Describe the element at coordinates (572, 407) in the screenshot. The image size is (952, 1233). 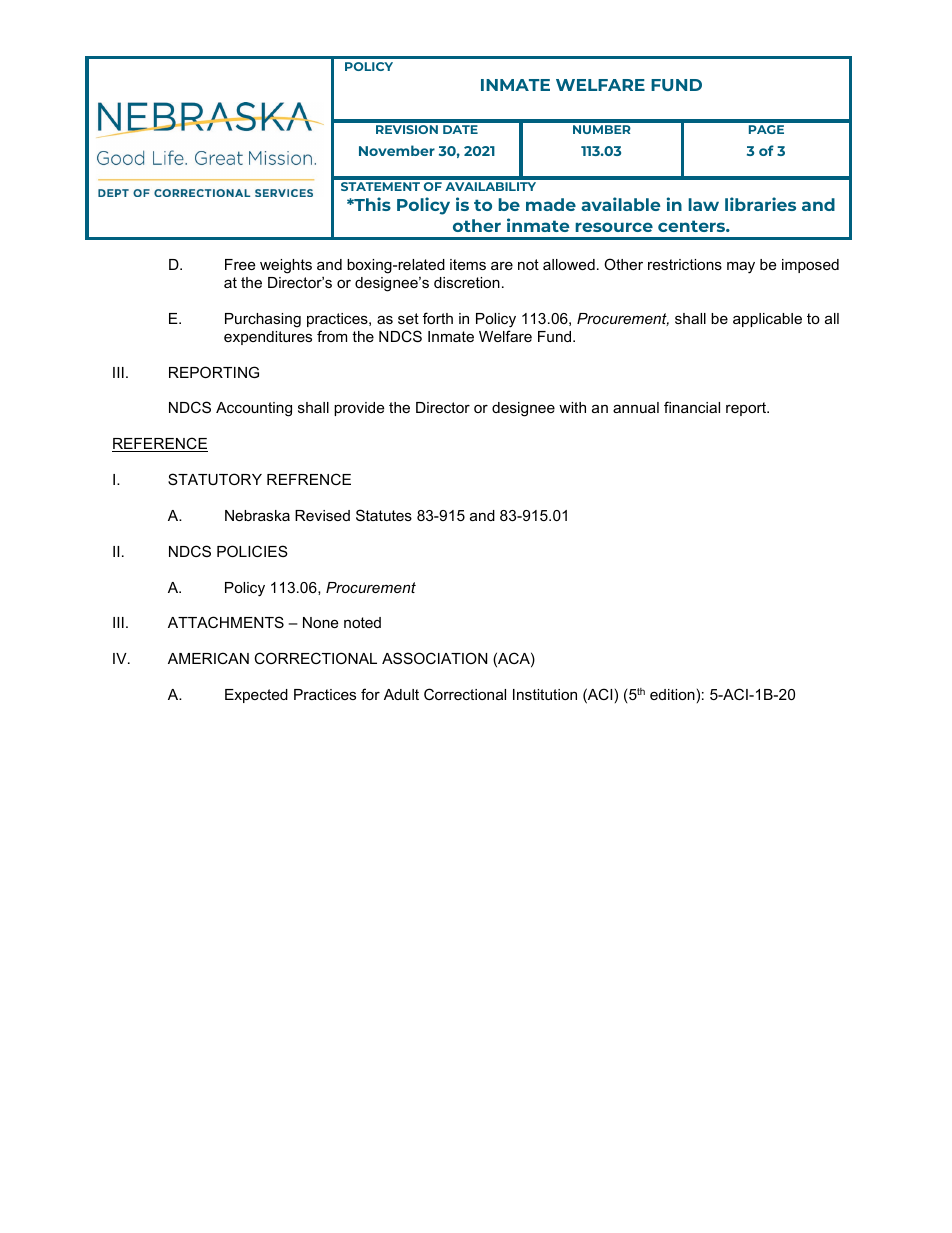
I see `with` at that location.
